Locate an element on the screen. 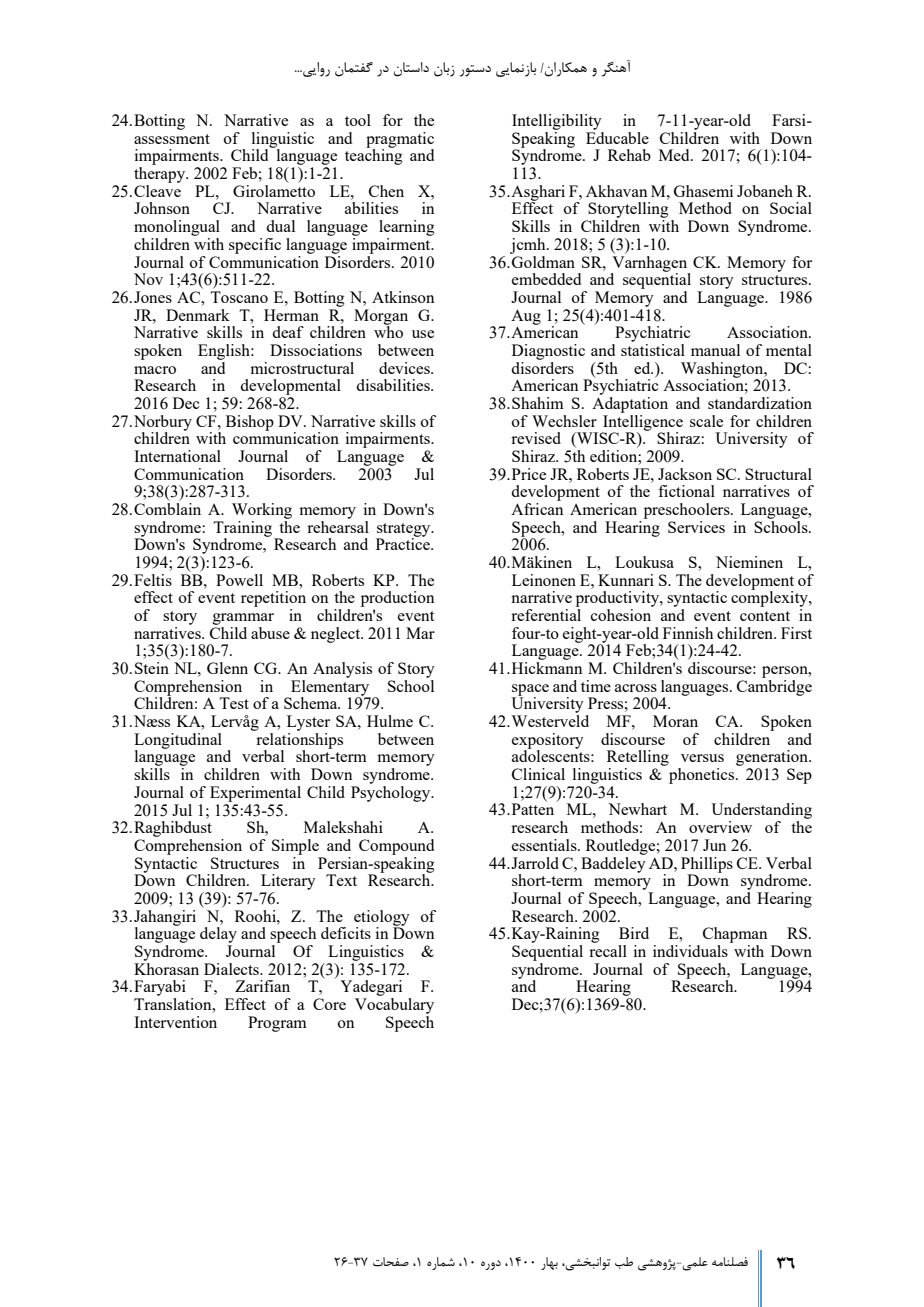 This screenshot has width=924, height=1307. Practice is located at coordinates (404, 543).
